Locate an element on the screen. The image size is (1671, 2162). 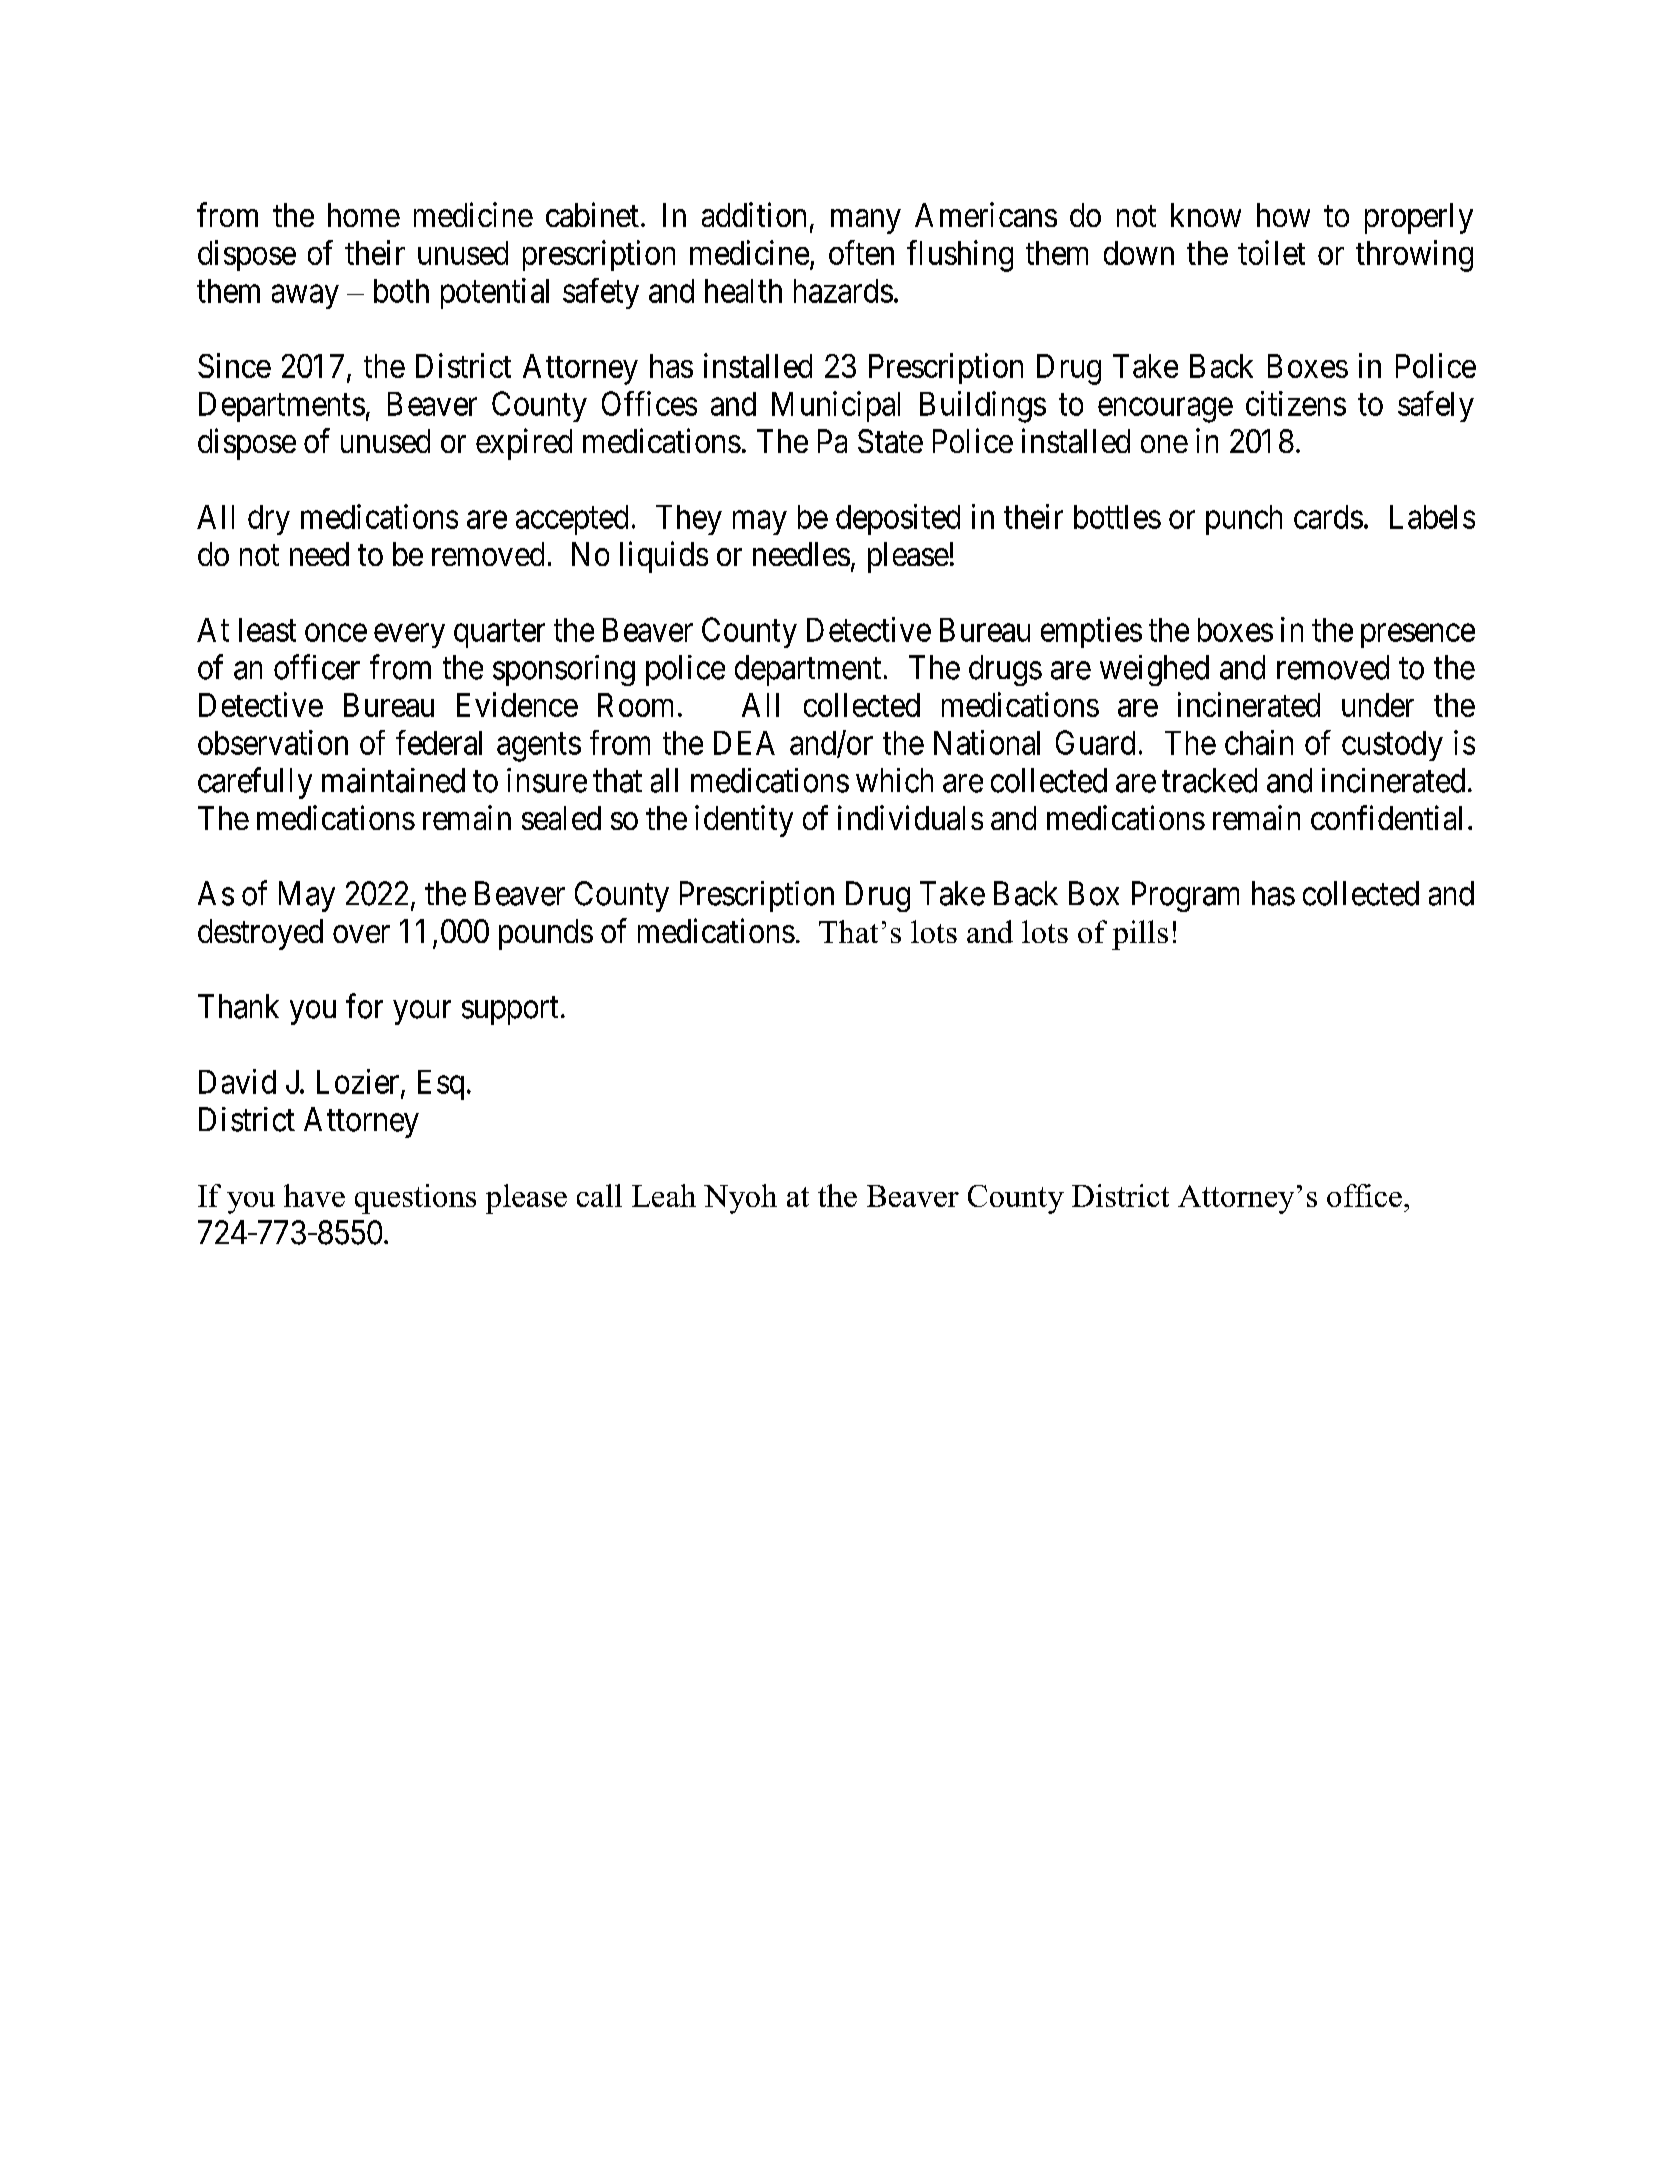
Leah is located at coordinates (664, 1195).
